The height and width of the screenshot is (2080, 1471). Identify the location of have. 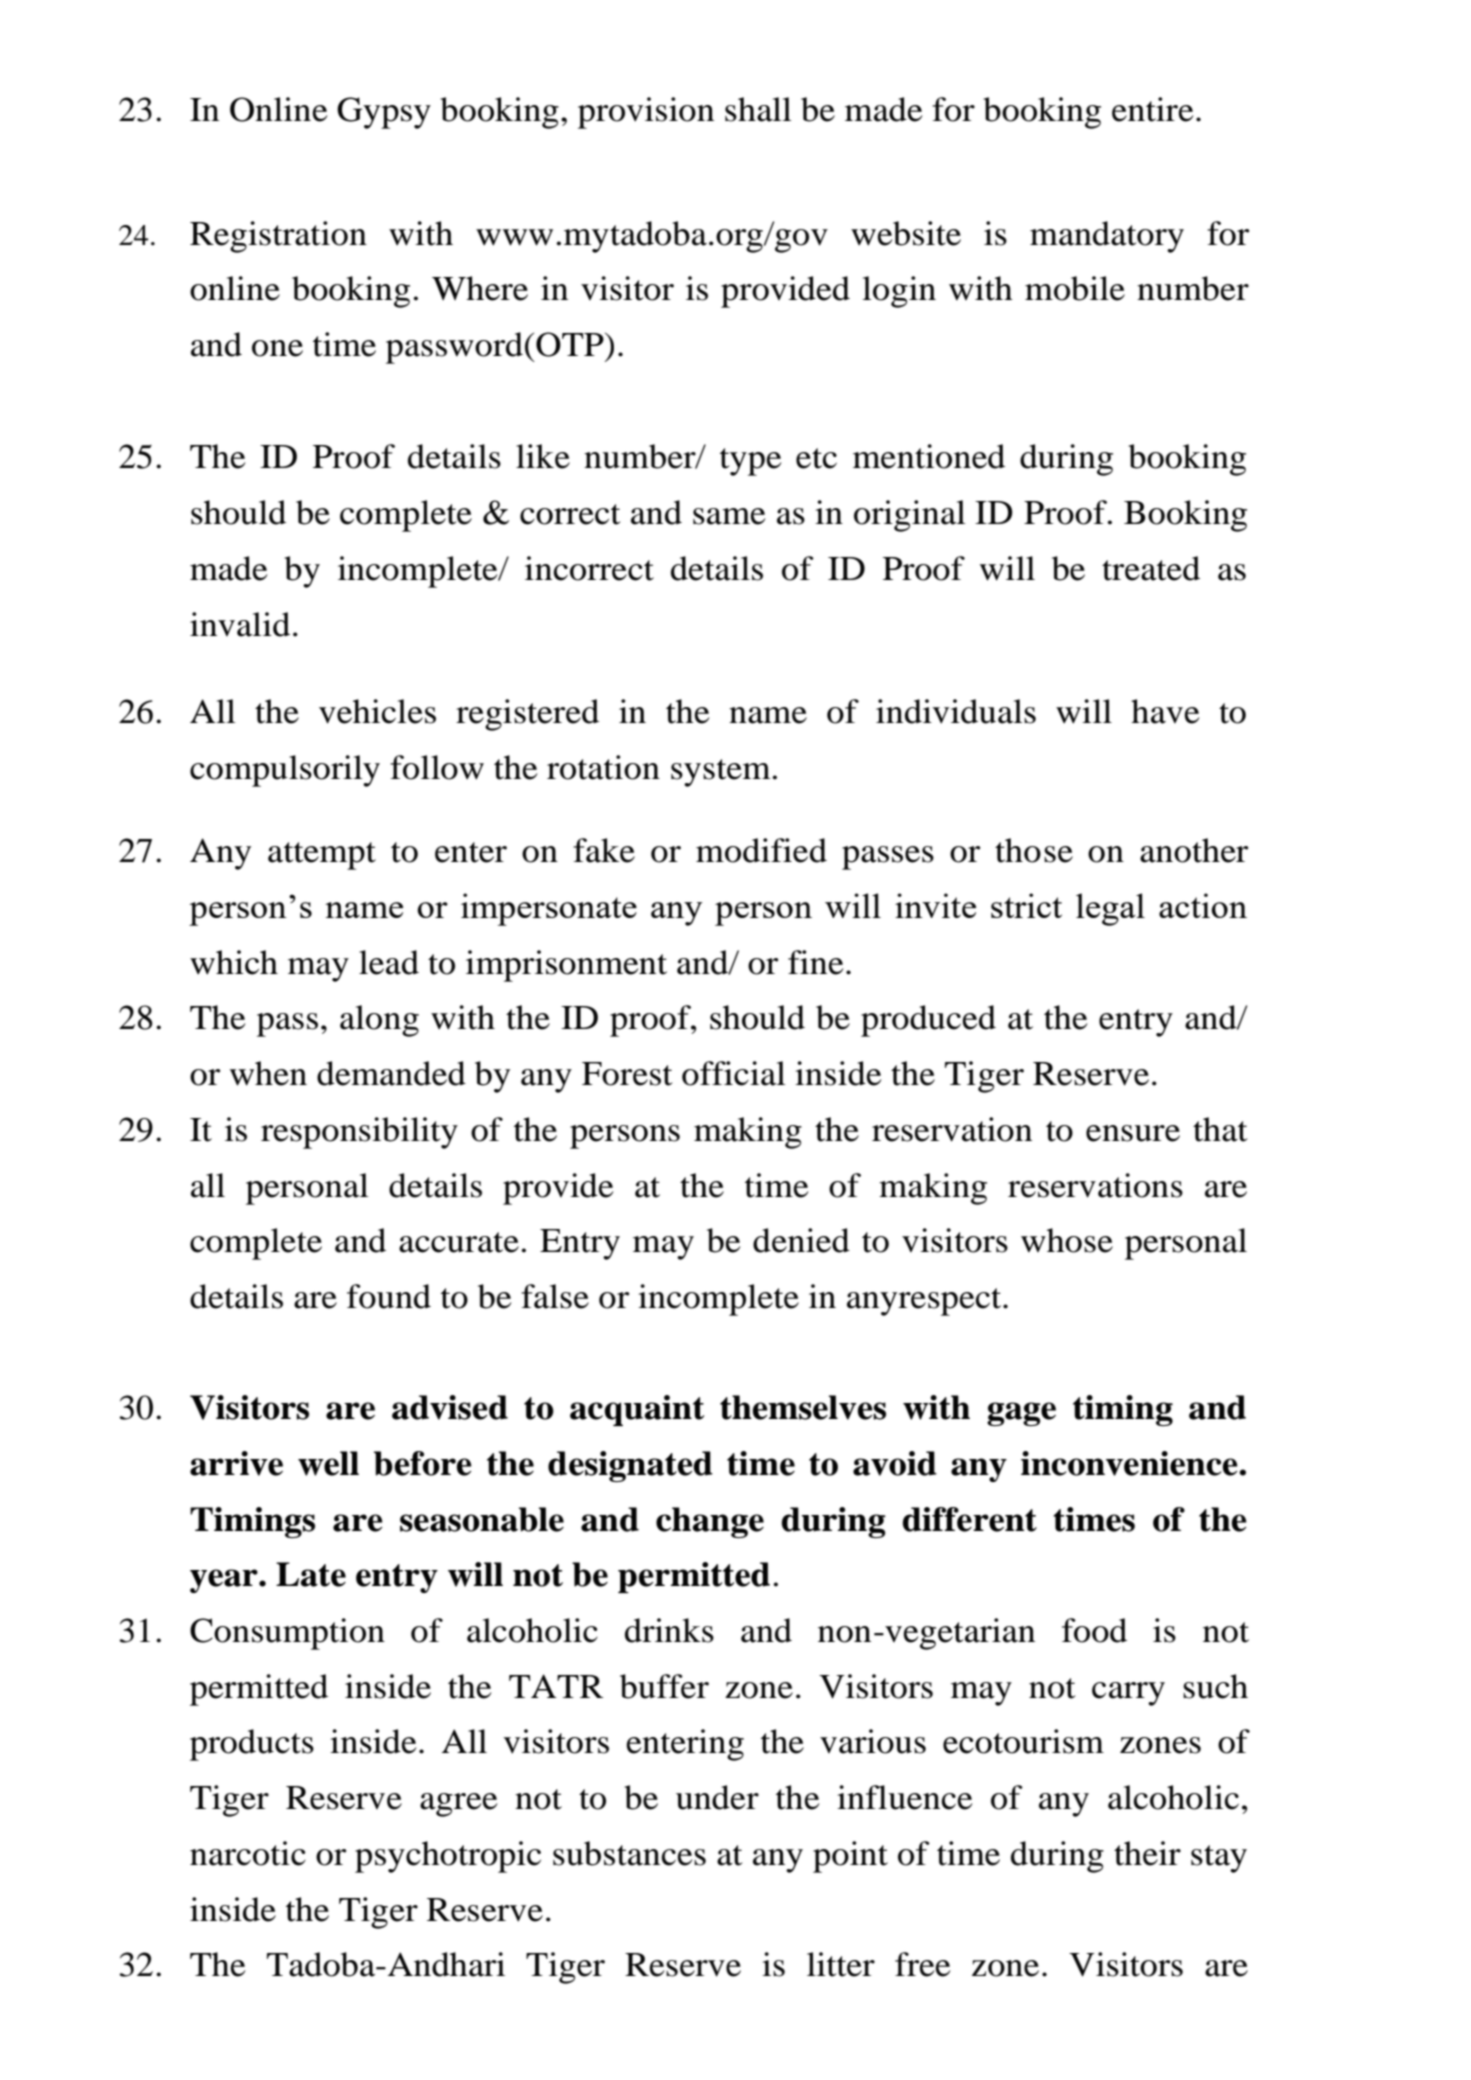
(1165, 711).
